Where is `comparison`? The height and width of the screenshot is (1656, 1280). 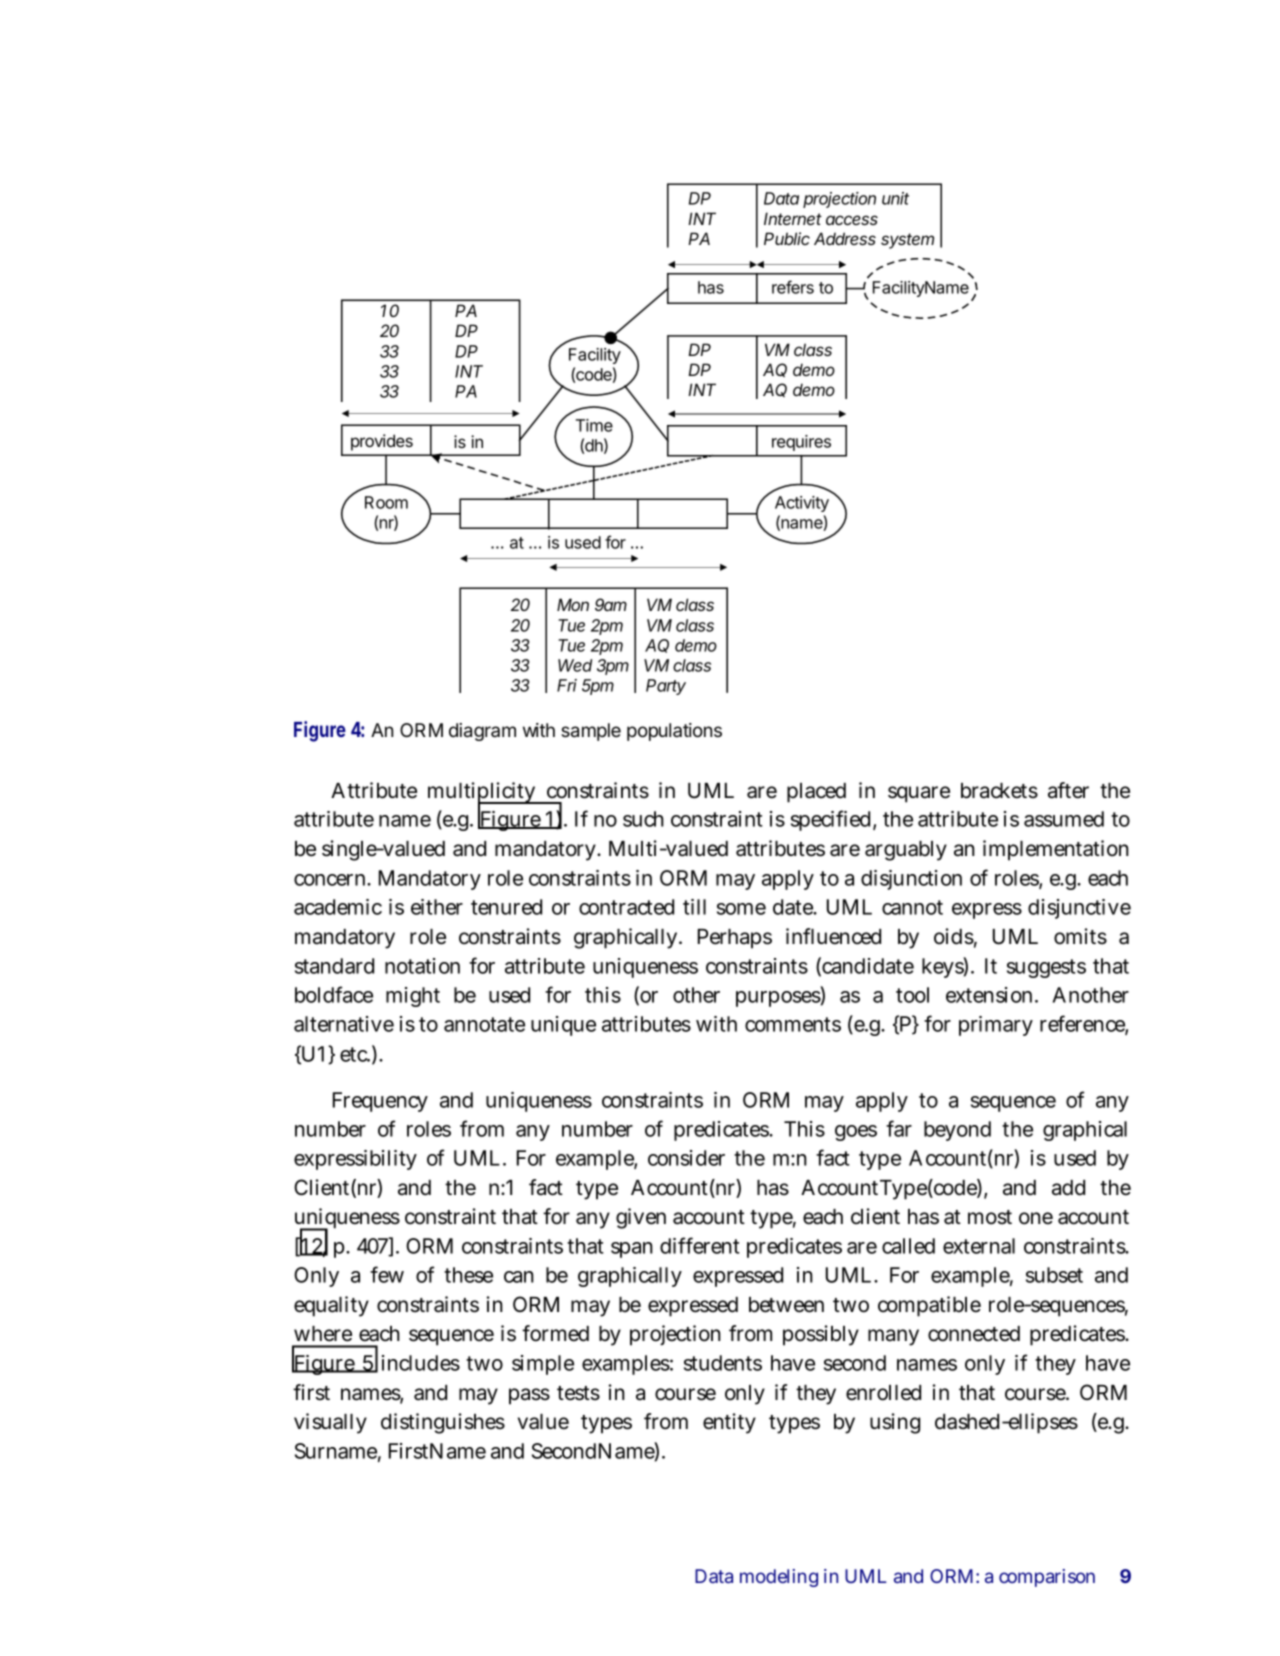
comparison is located at coordinates (1047, 1578).
